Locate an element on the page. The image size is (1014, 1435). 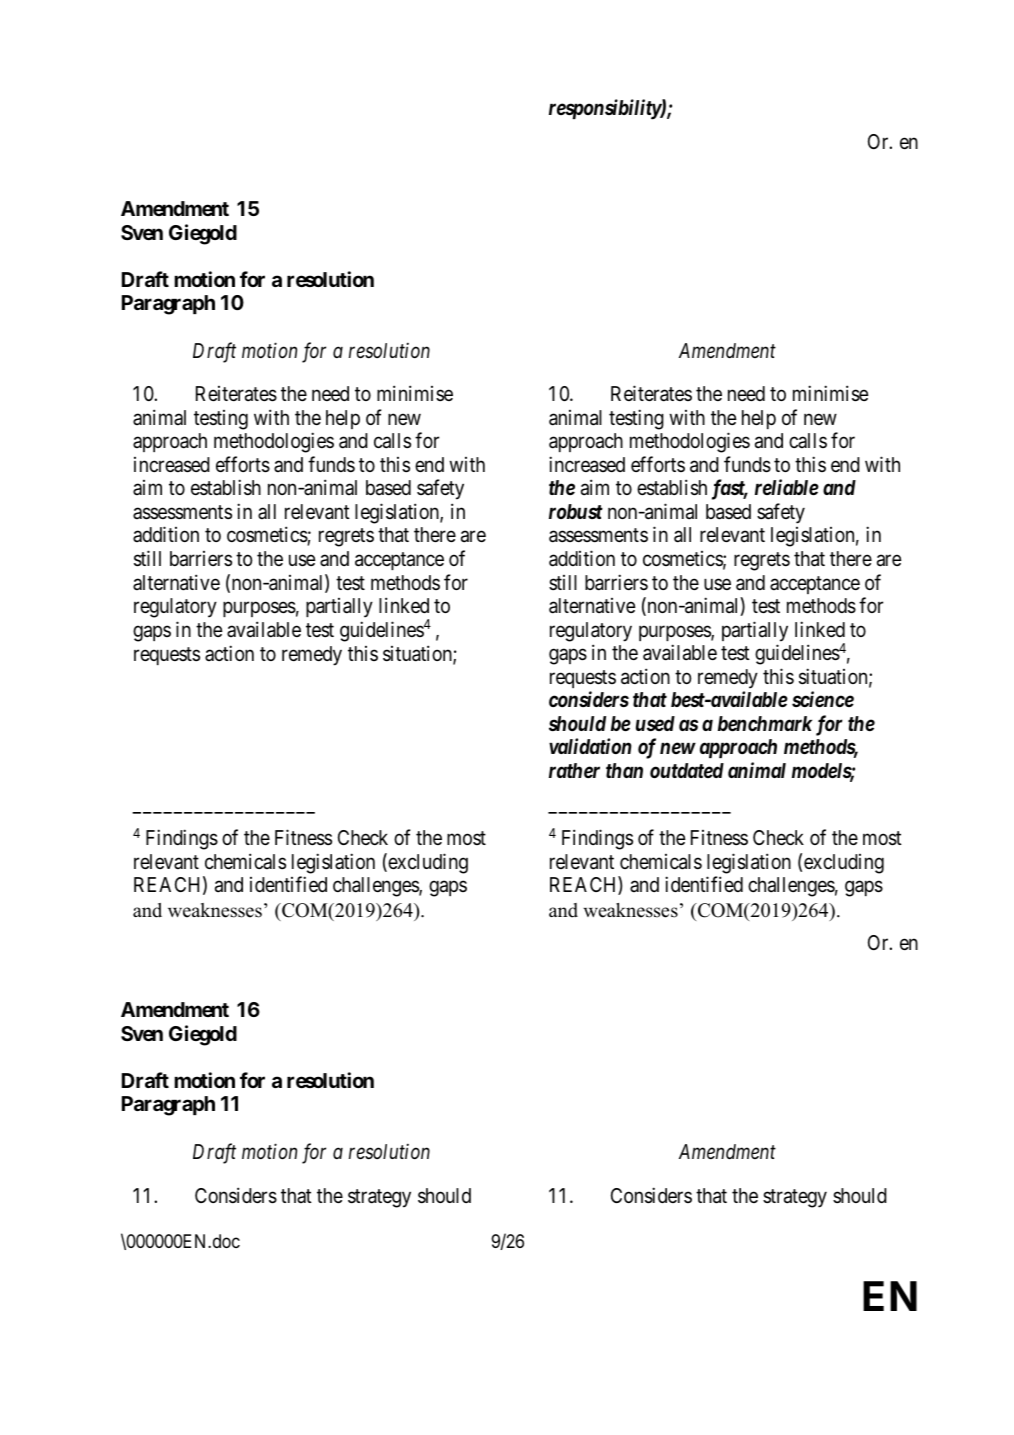
benchmark is located at coordinates (765, 724).
